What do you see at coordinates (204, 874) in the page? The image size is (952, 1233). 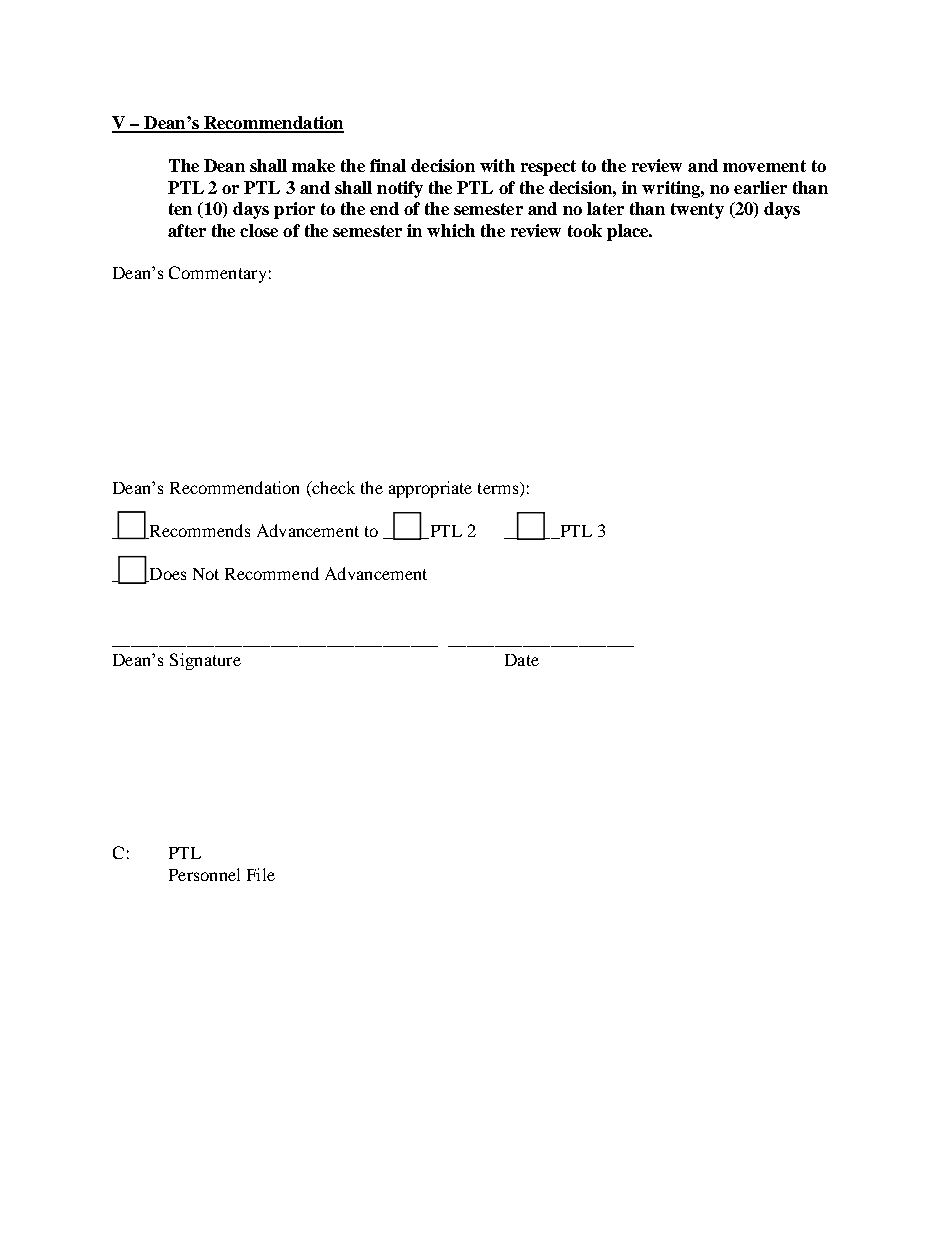 I see `Personnel` at bounding box center [204, 874].
